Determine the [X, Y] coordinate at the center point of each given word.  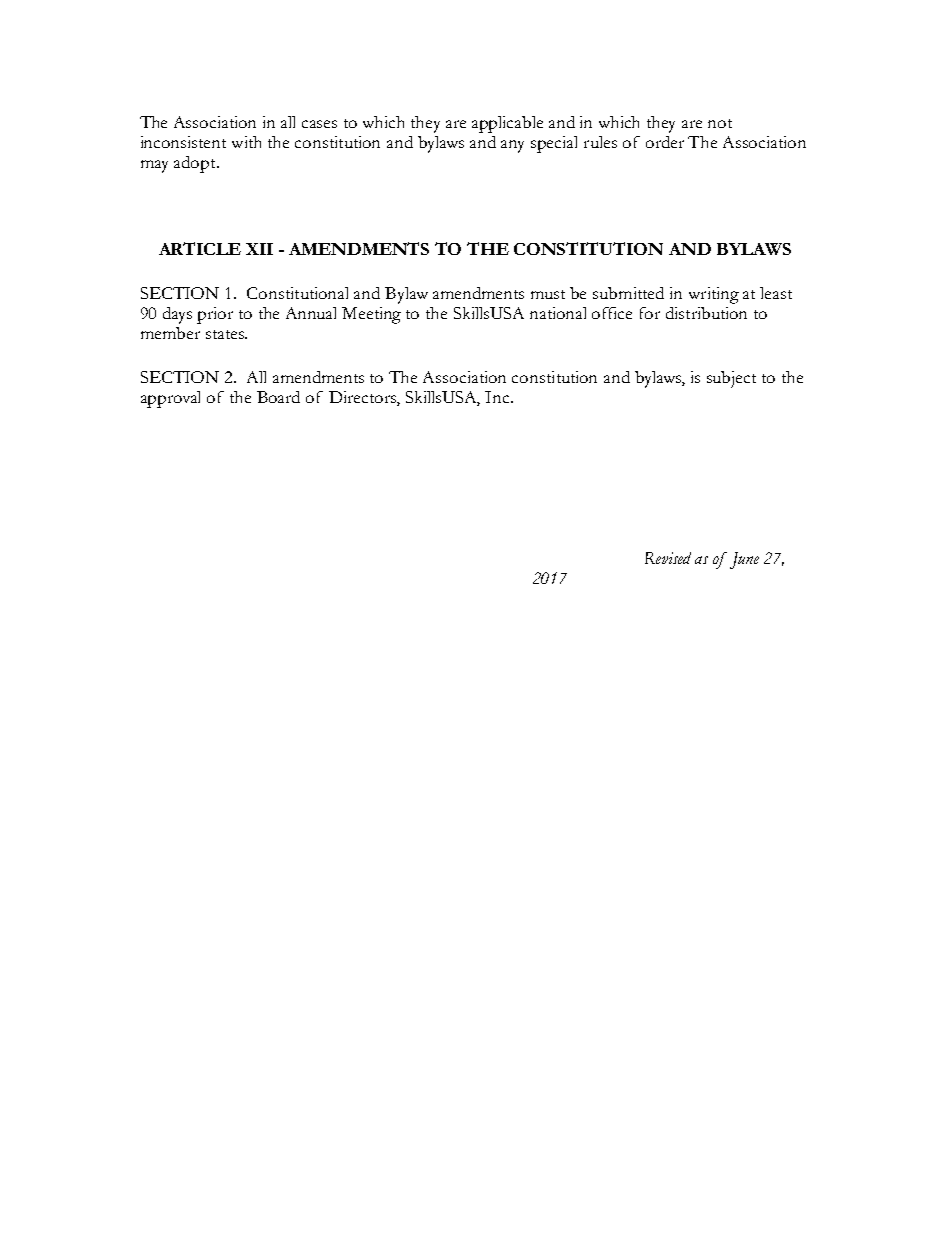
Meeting [371, 315]
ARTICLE [200, 248]
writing [714, 295]
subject [731, 379]
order [665, 142]
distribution [706, 313]
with [246, 142]
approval [170, 399]
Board [278, 397]
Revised [668, 558]
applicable [507, 124]
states [226, 334]
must [548, 294]
